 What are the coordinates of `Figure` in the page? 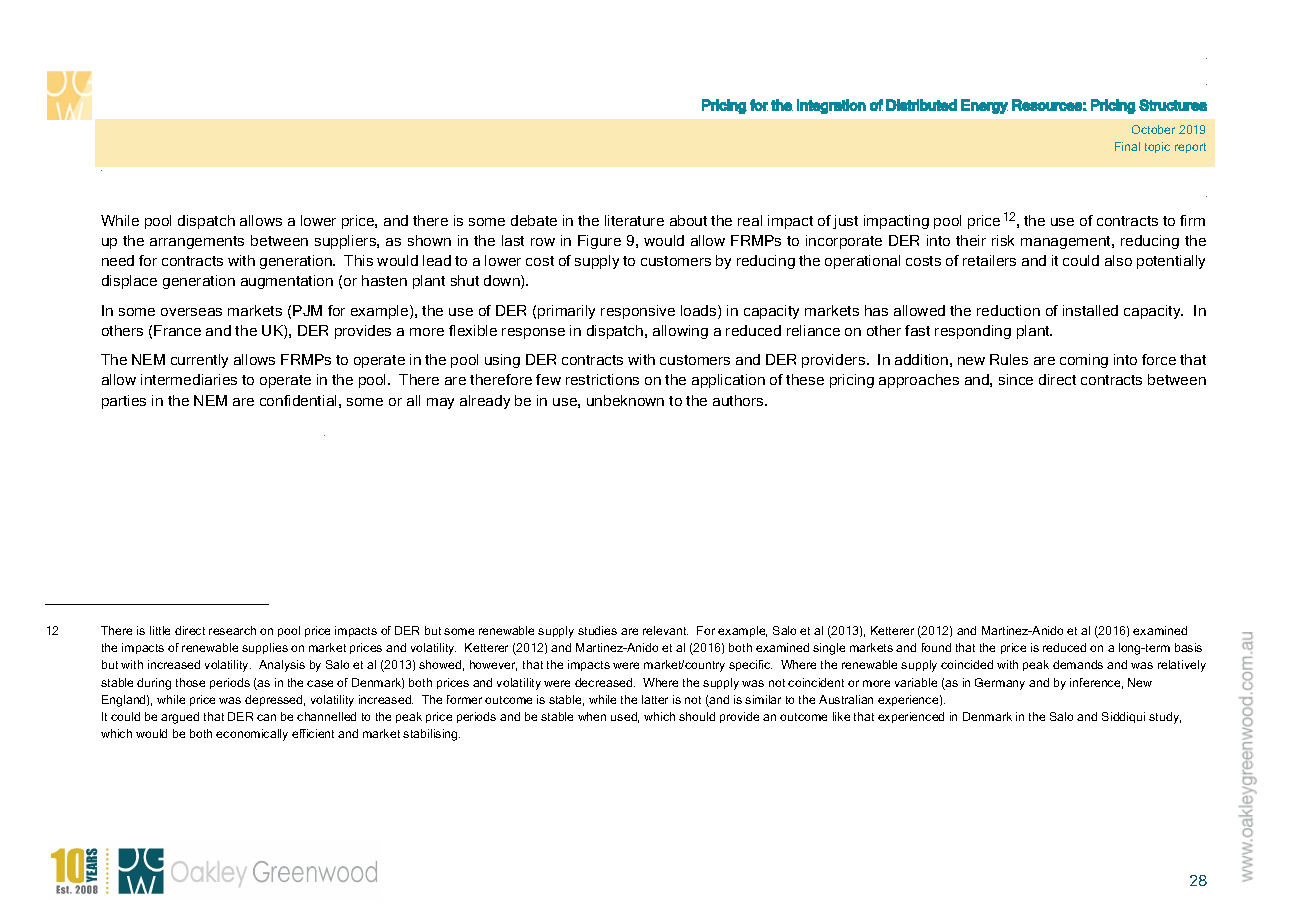 It's located at (599, 242).
